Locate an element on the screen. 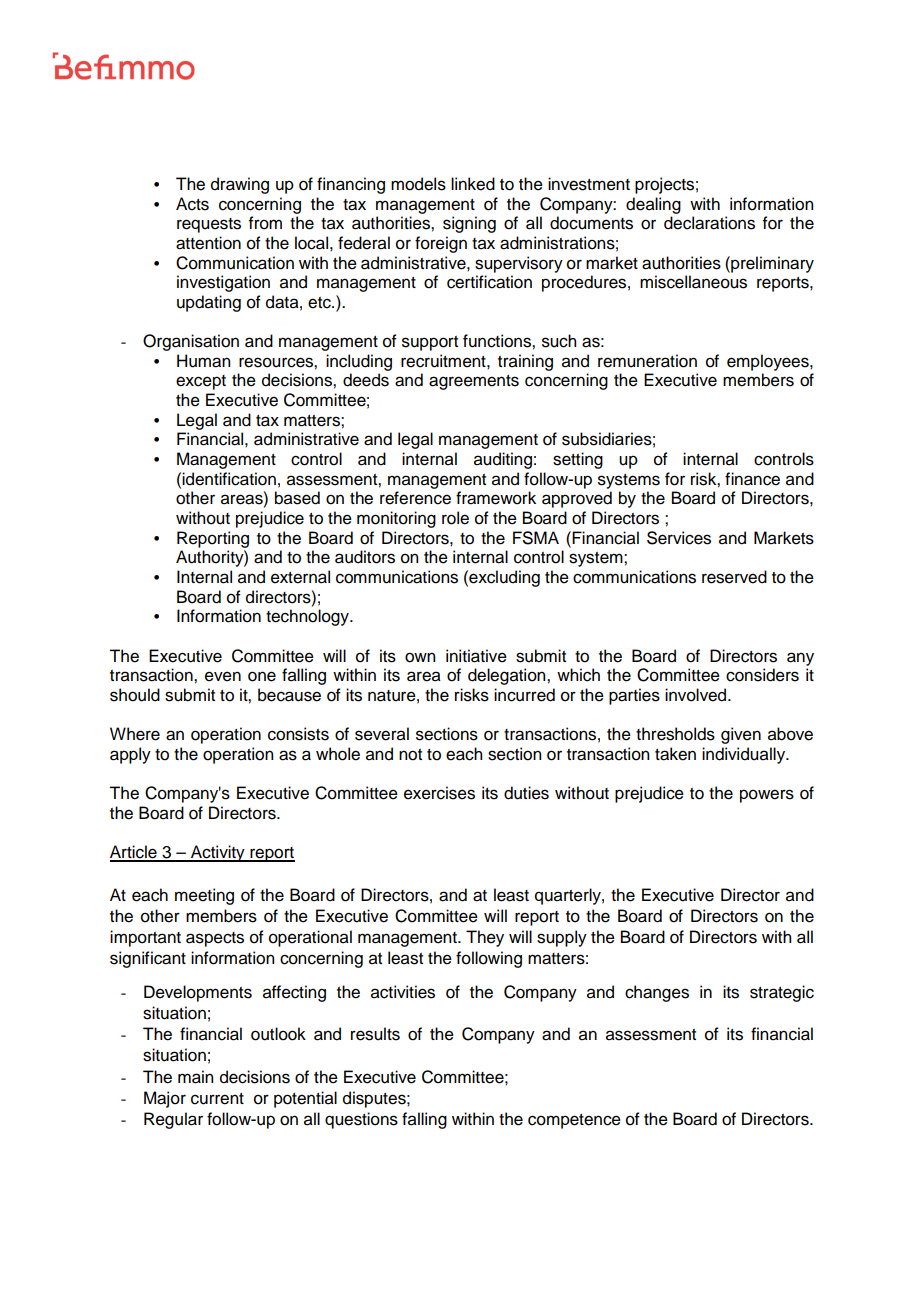 This screenshot has width=924, height=1308. declarations is located at coordinates (709, 223).
